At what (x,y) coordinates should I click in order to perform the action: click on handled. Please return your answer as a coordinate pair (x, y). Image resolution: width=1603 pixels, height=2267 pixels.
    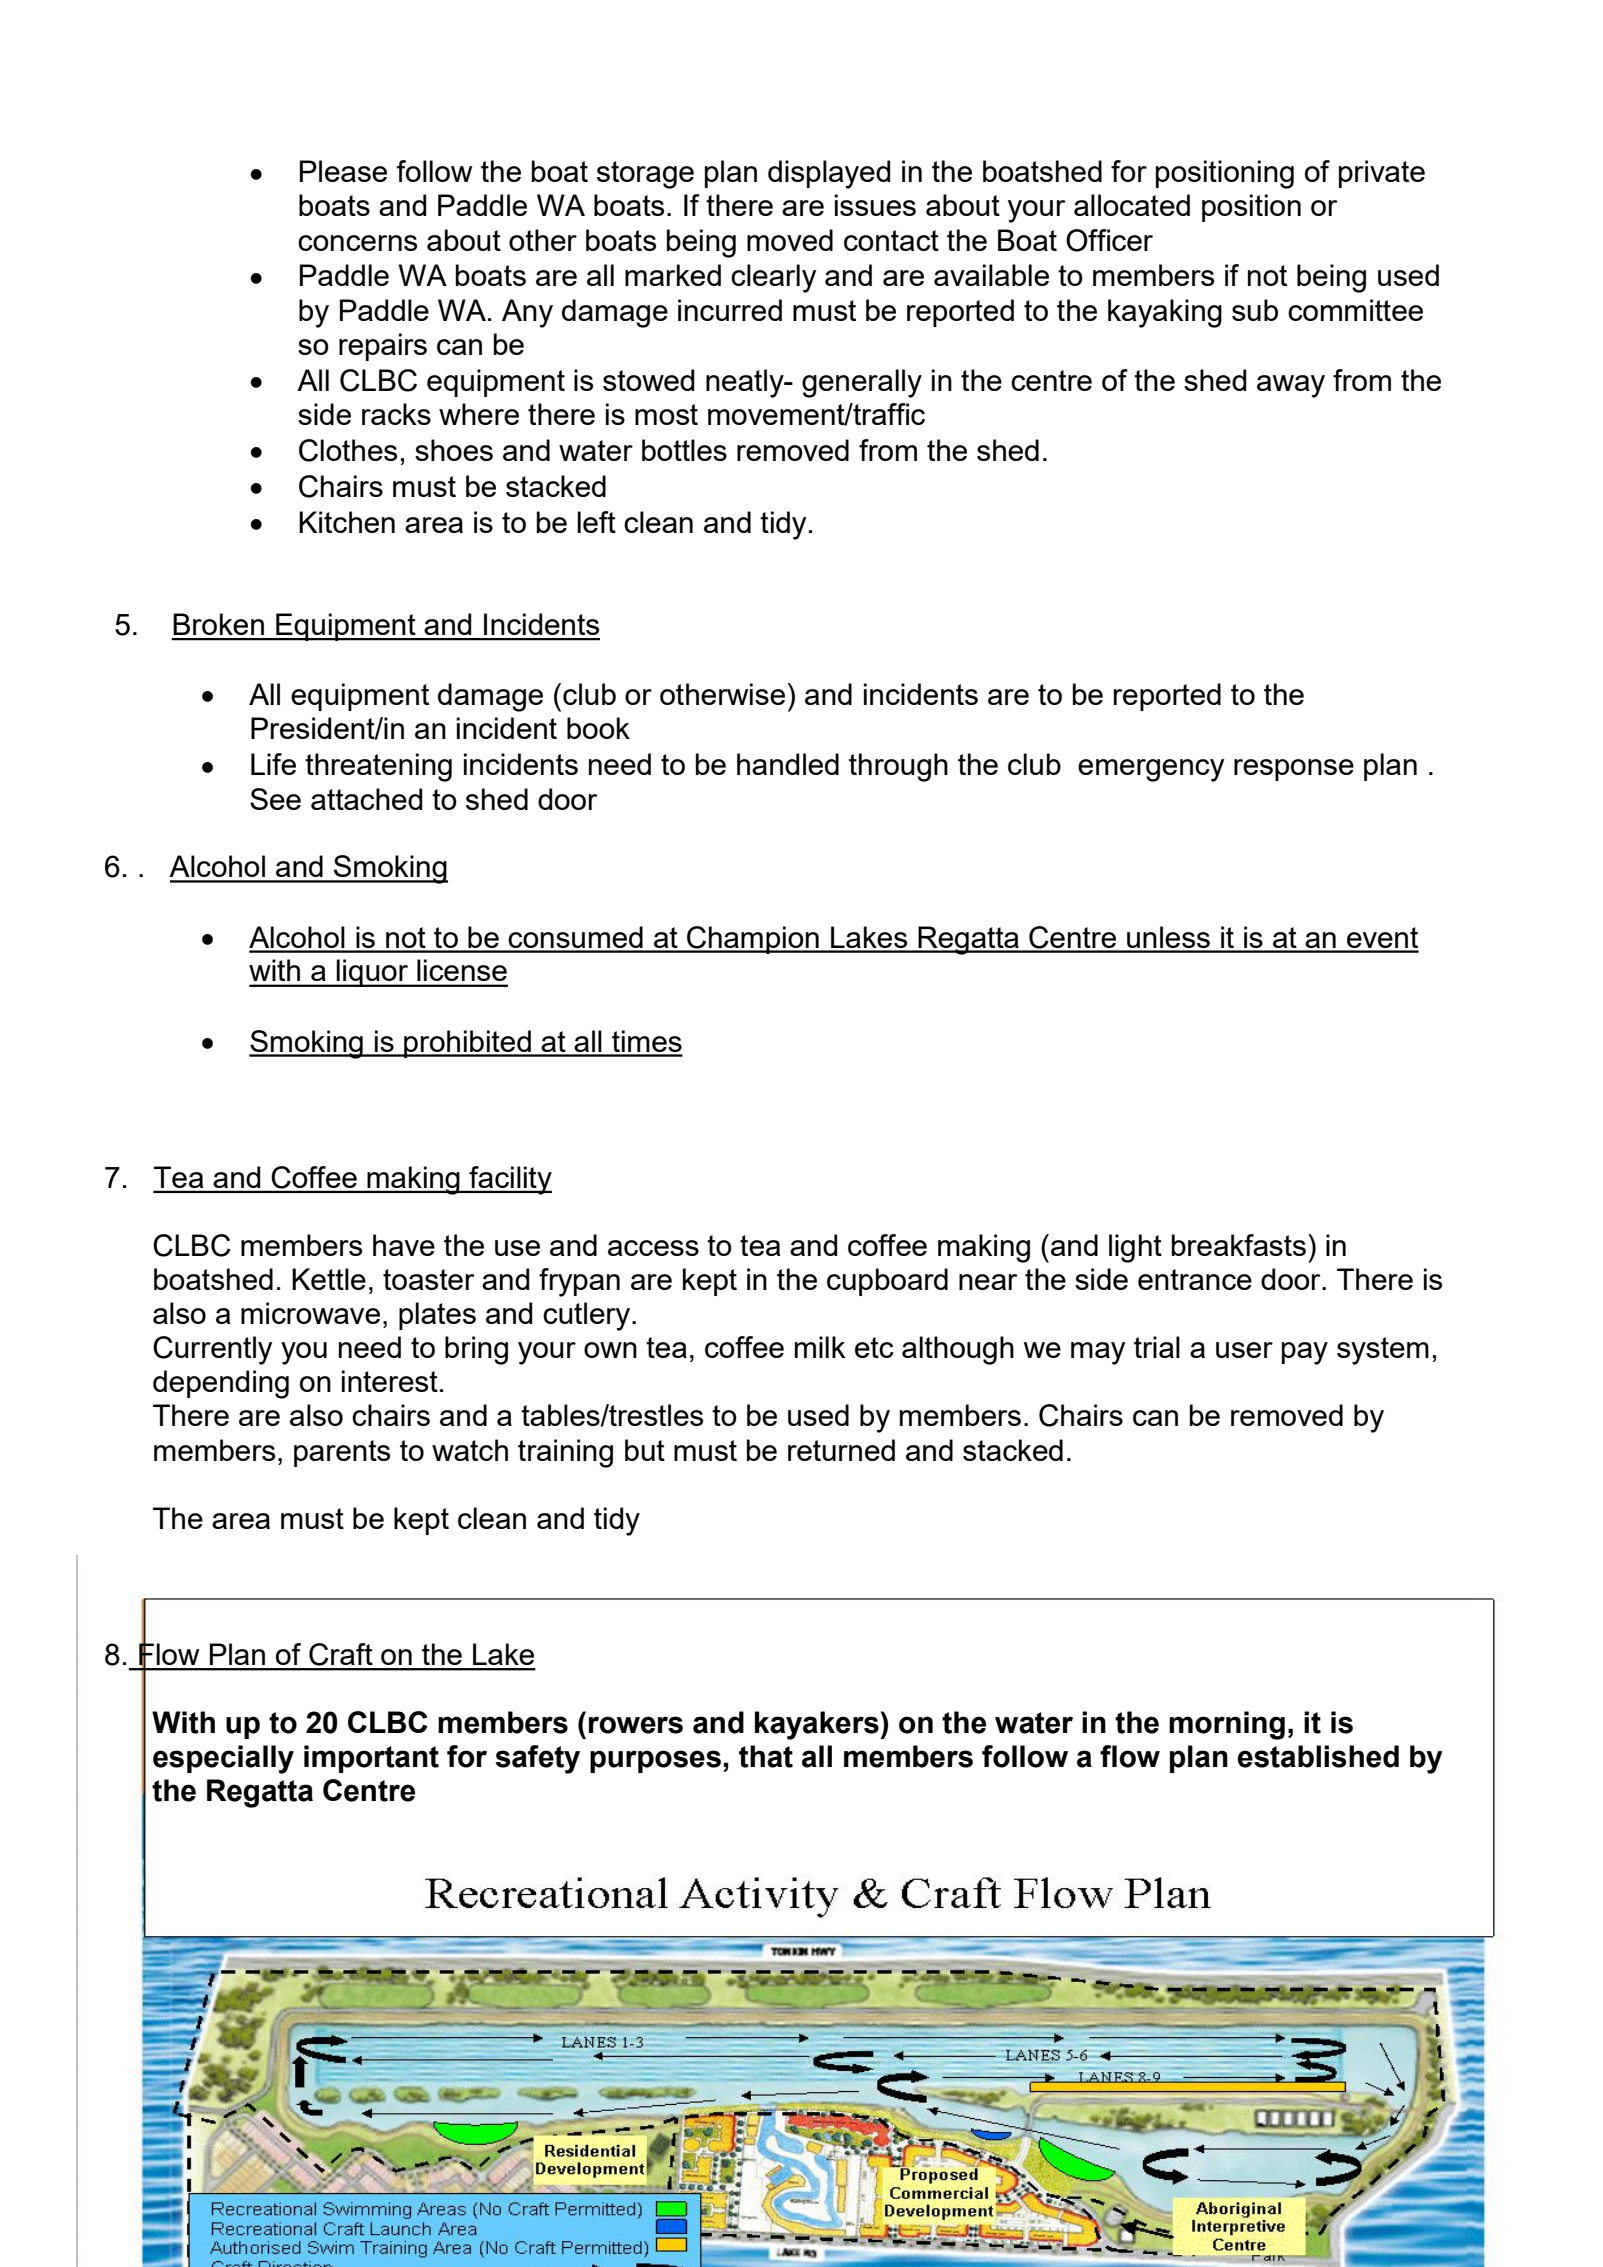
    Looking at the image, I should click on (788, 764).
